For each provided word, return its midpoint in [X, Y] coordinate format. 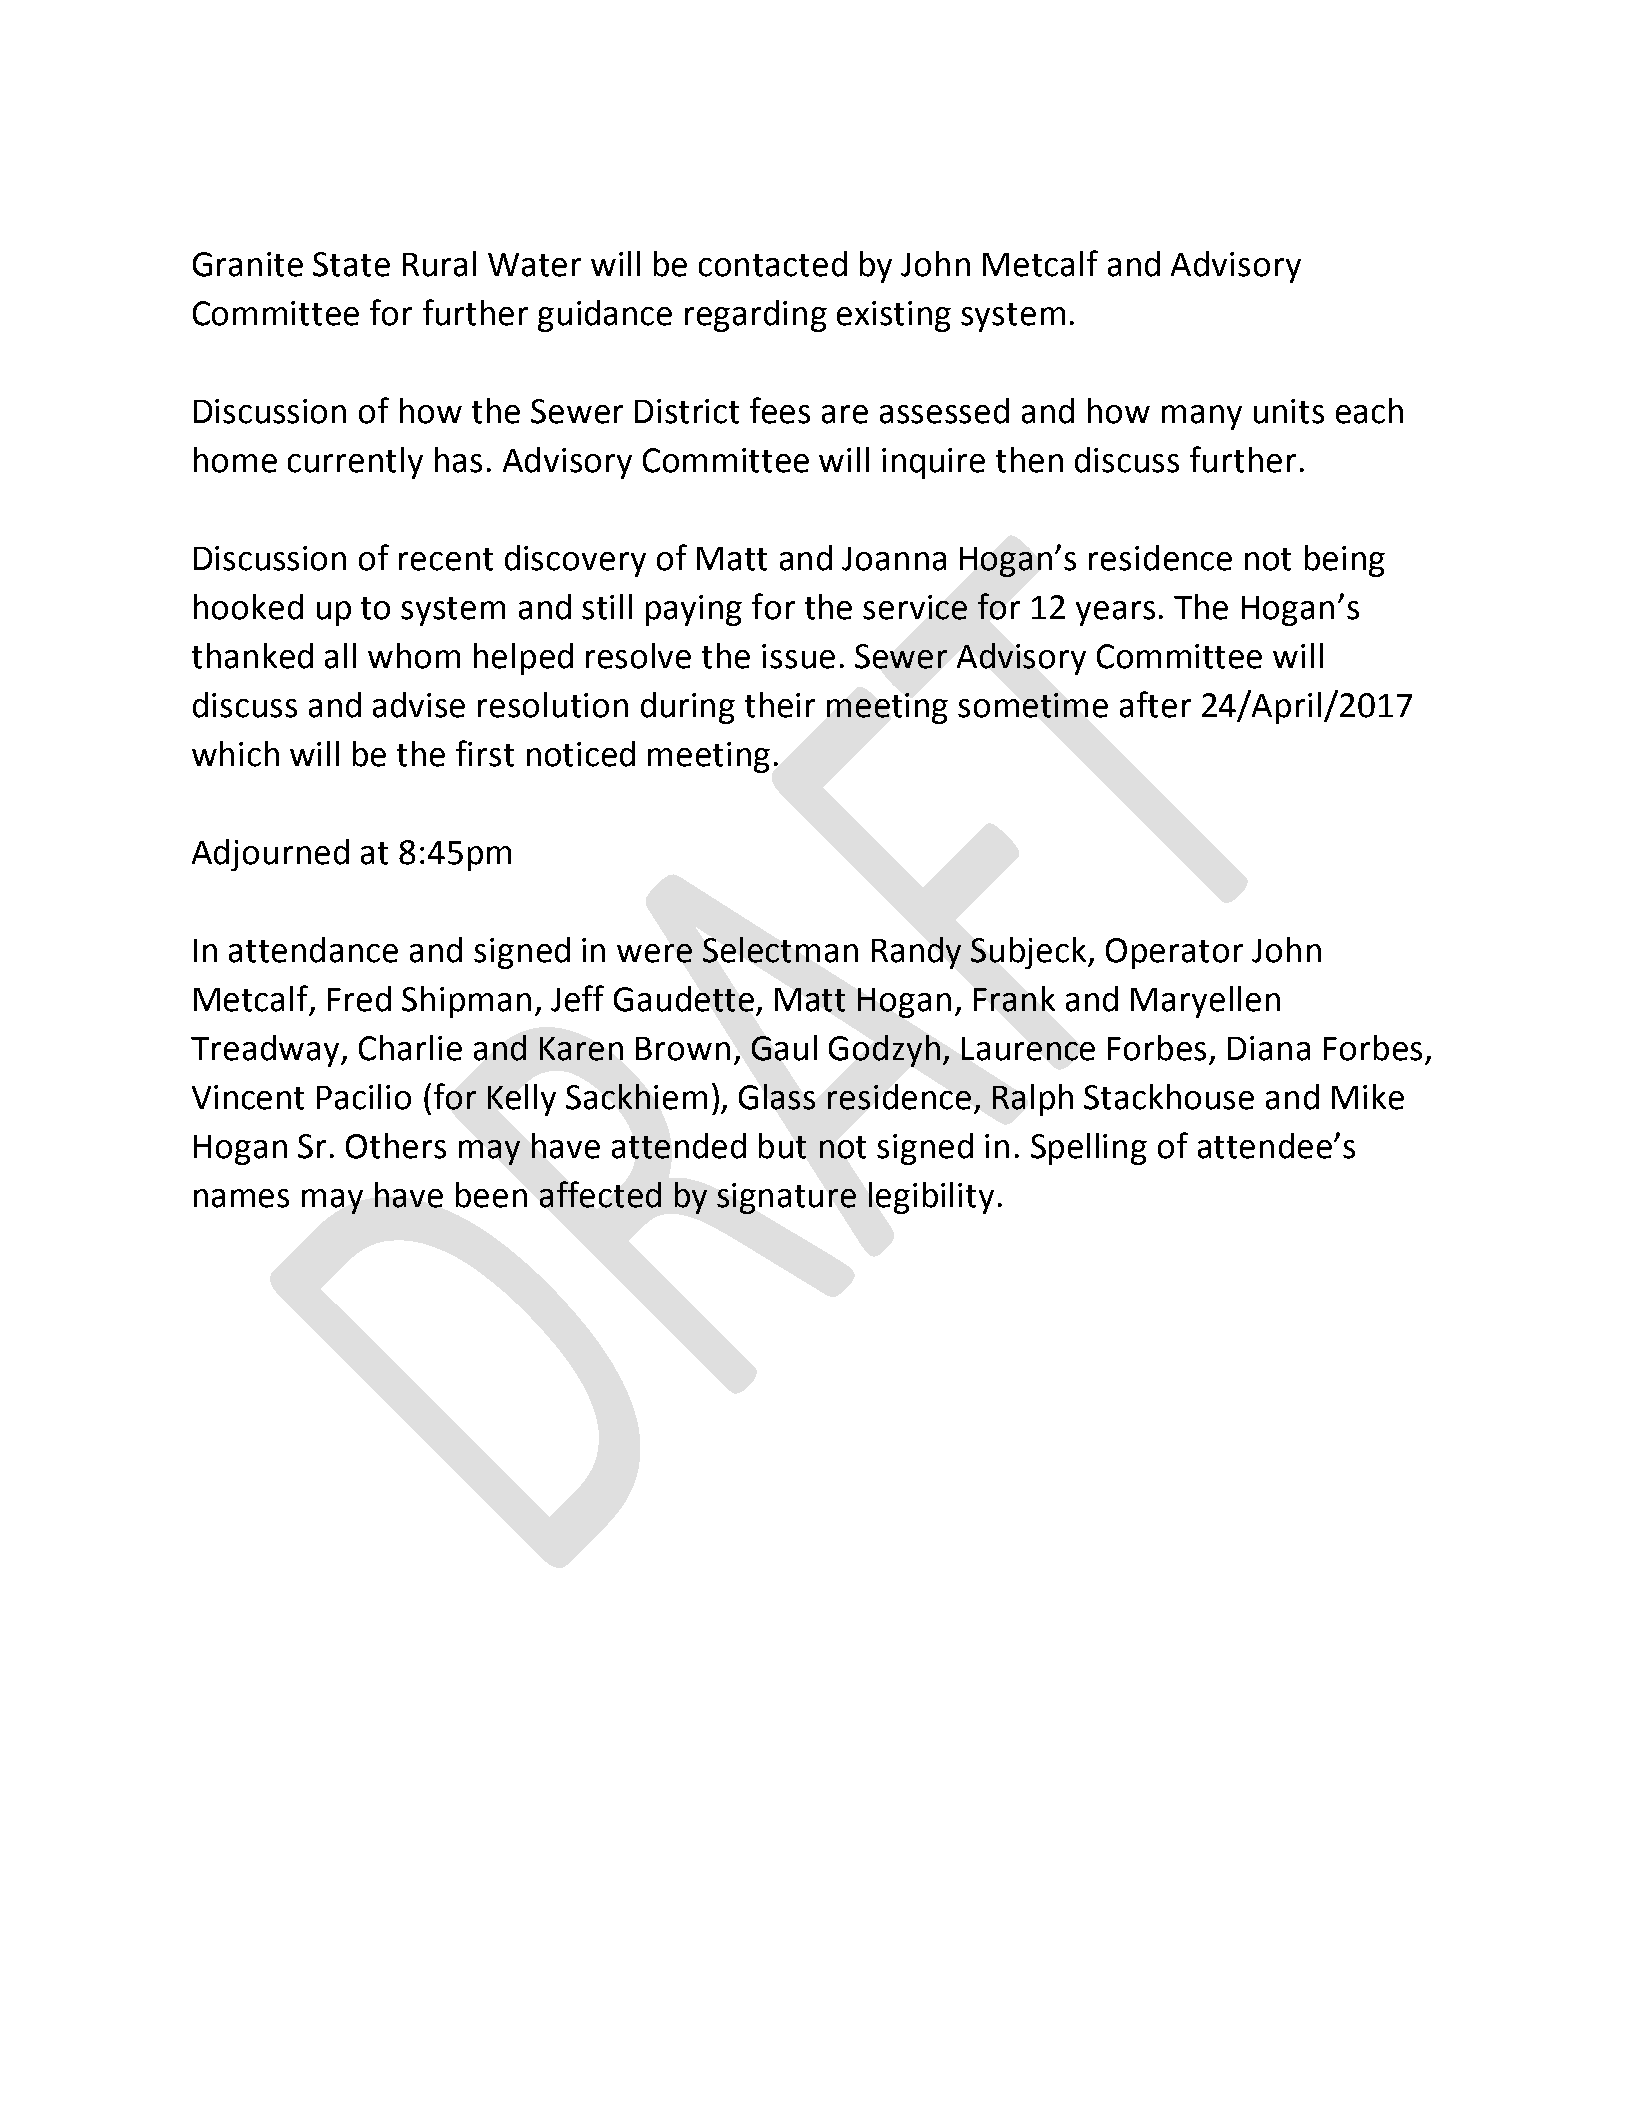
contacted [773, 264]
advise [419, 705]
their [780, 705]
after [1155, 704]
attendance [313, 950]
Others [396, 1146]
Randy [916, 953]
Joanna [894, 559]
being [1345, 561]
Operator [1174, 953]
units [1289, 411]
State [351, 264]
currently [355, 463]
